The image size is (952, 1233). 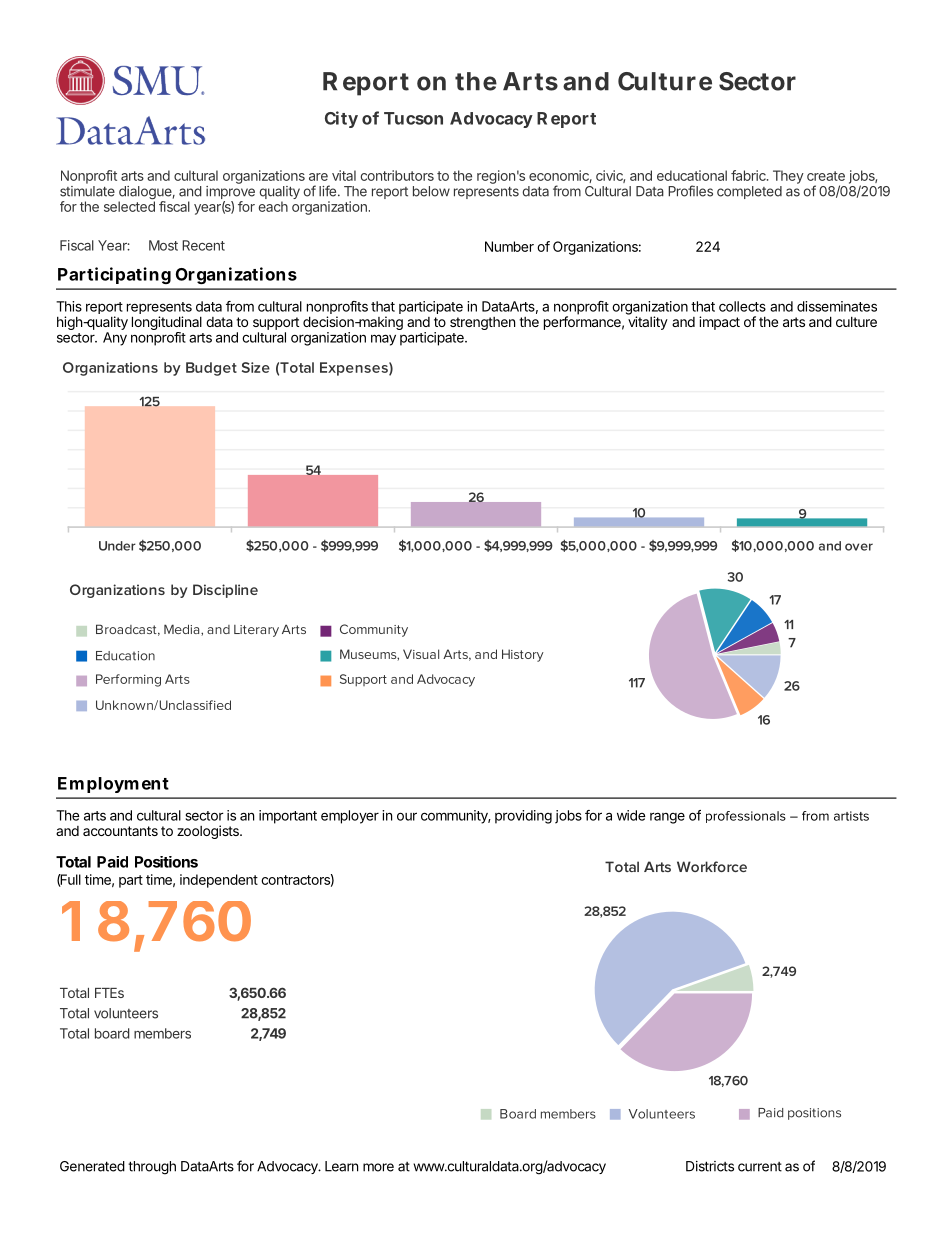 What do you see at coordinates (413, 118) in the screenshot?
I see `Tucson` at bounding box center [413, 118].
